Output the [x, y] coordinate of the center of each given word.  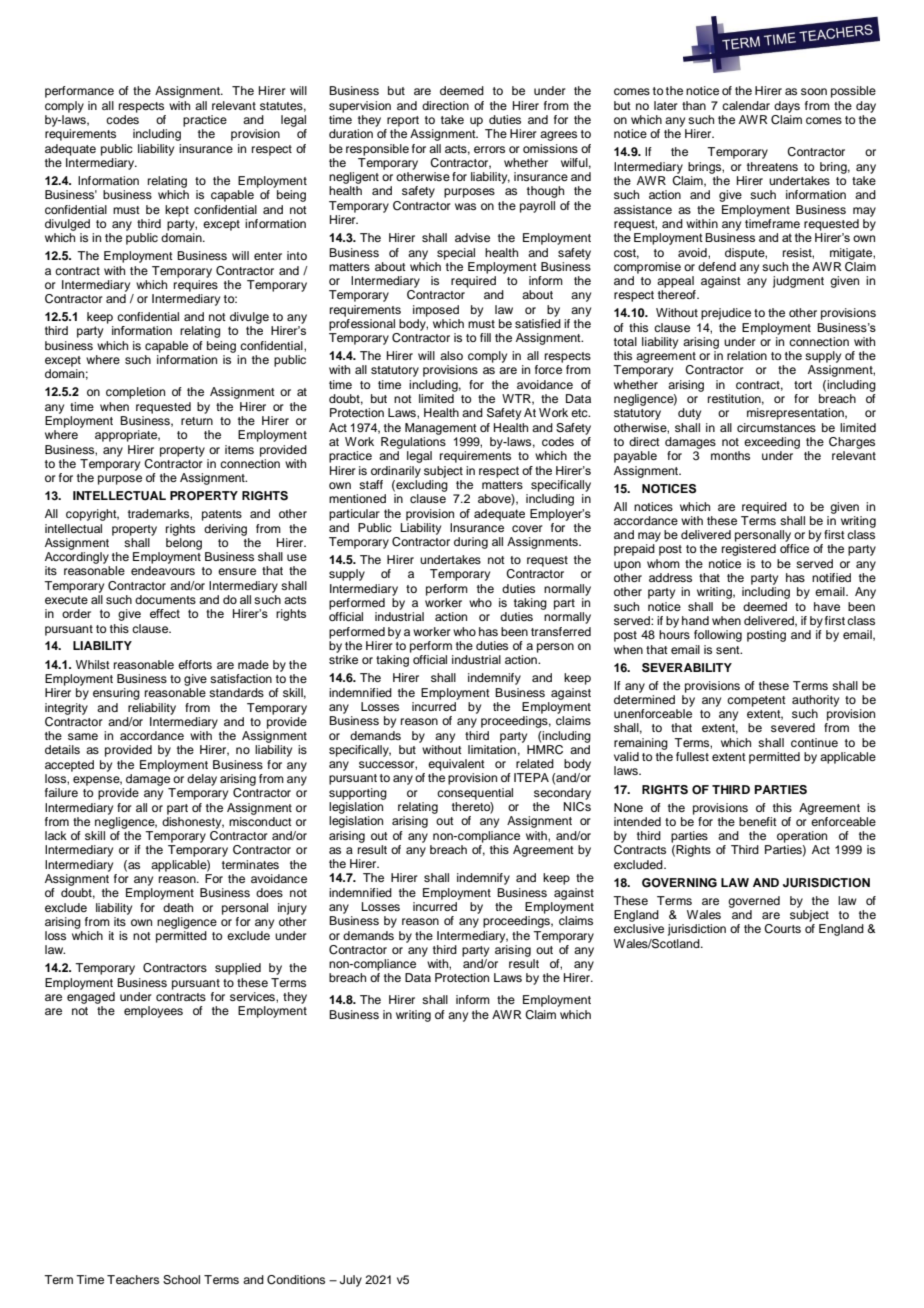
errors [489, 149]
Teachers [133, 1279]
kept [177, 211]
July [351, 1281]
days [787, 107]
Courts [782, 929]
